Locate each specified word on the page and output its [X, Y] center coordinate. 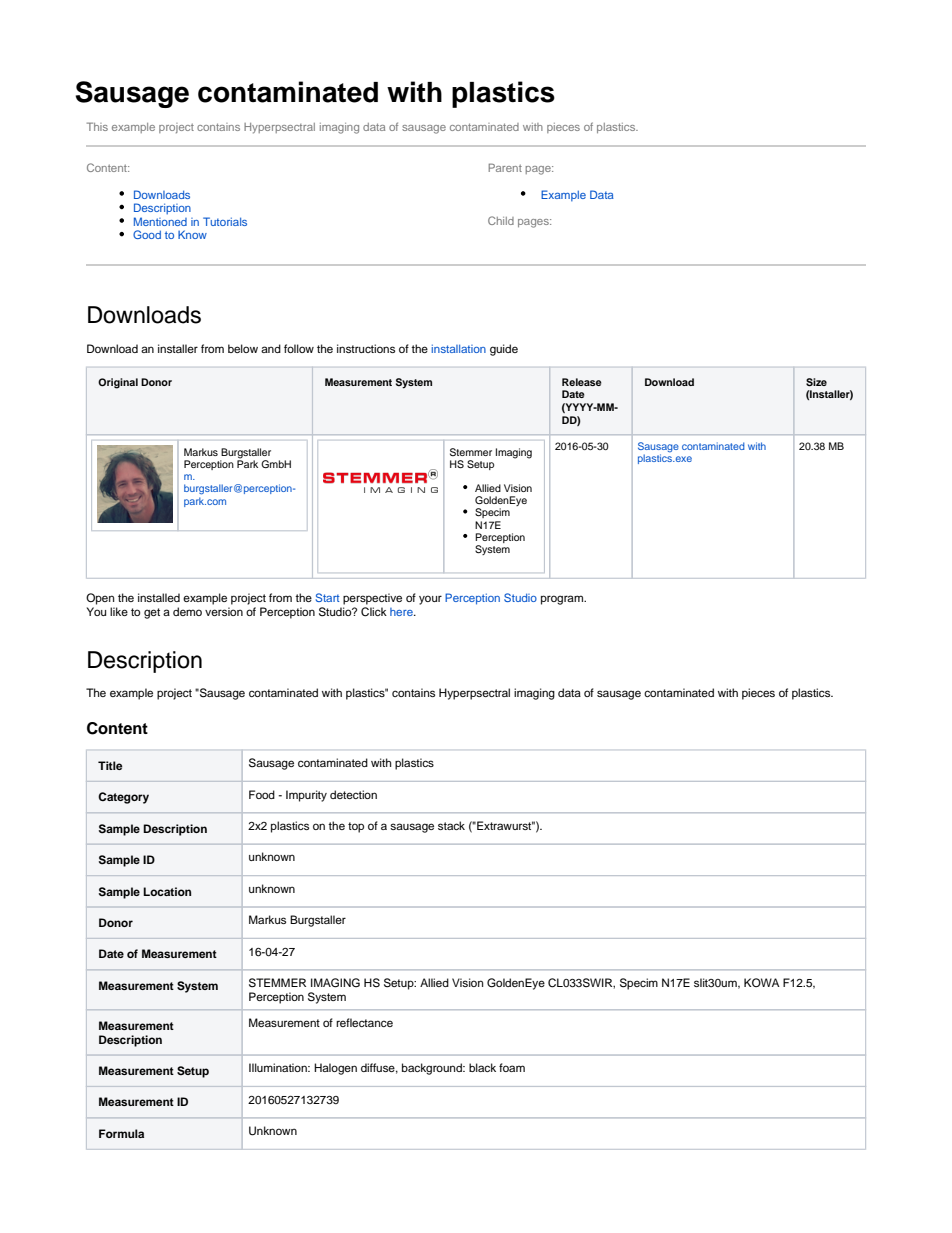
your [430, 600]
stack [451, 825]
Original [118, 383]
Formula [121, 1133]
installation [459, 348]
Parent [505, 167]
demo [187, 611]
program [563, 600]
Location [167, 891]
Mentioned [160, 221]
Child [501, 220]
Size [816, 382]
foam [512, 1067]
